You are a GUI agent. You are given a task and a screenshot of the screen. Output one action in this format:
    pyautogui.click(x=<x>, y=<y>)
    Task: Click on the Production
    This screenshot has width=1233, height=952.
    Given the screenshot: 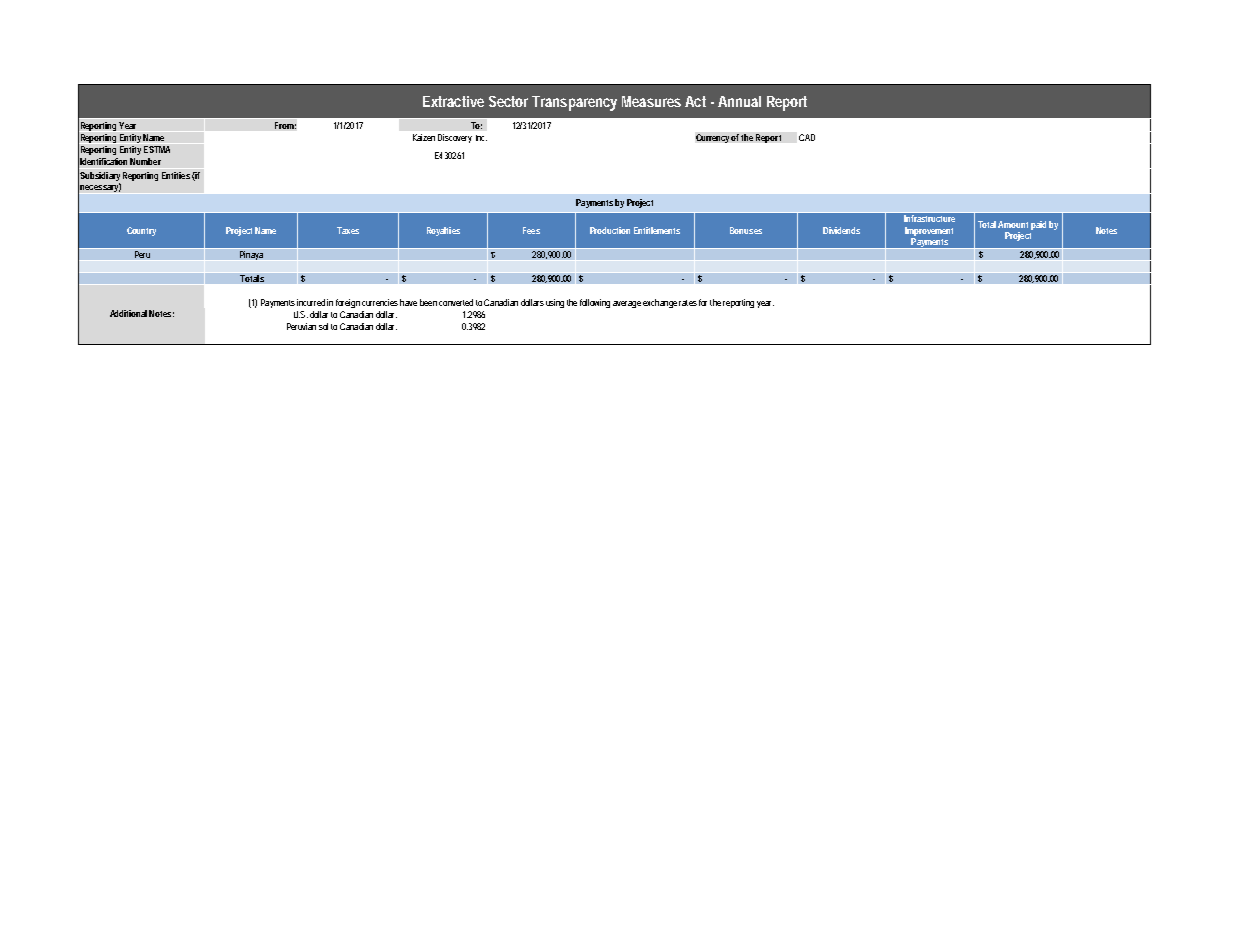 What is the action you would take?
    pyautogui.click(x=610, y=230)
